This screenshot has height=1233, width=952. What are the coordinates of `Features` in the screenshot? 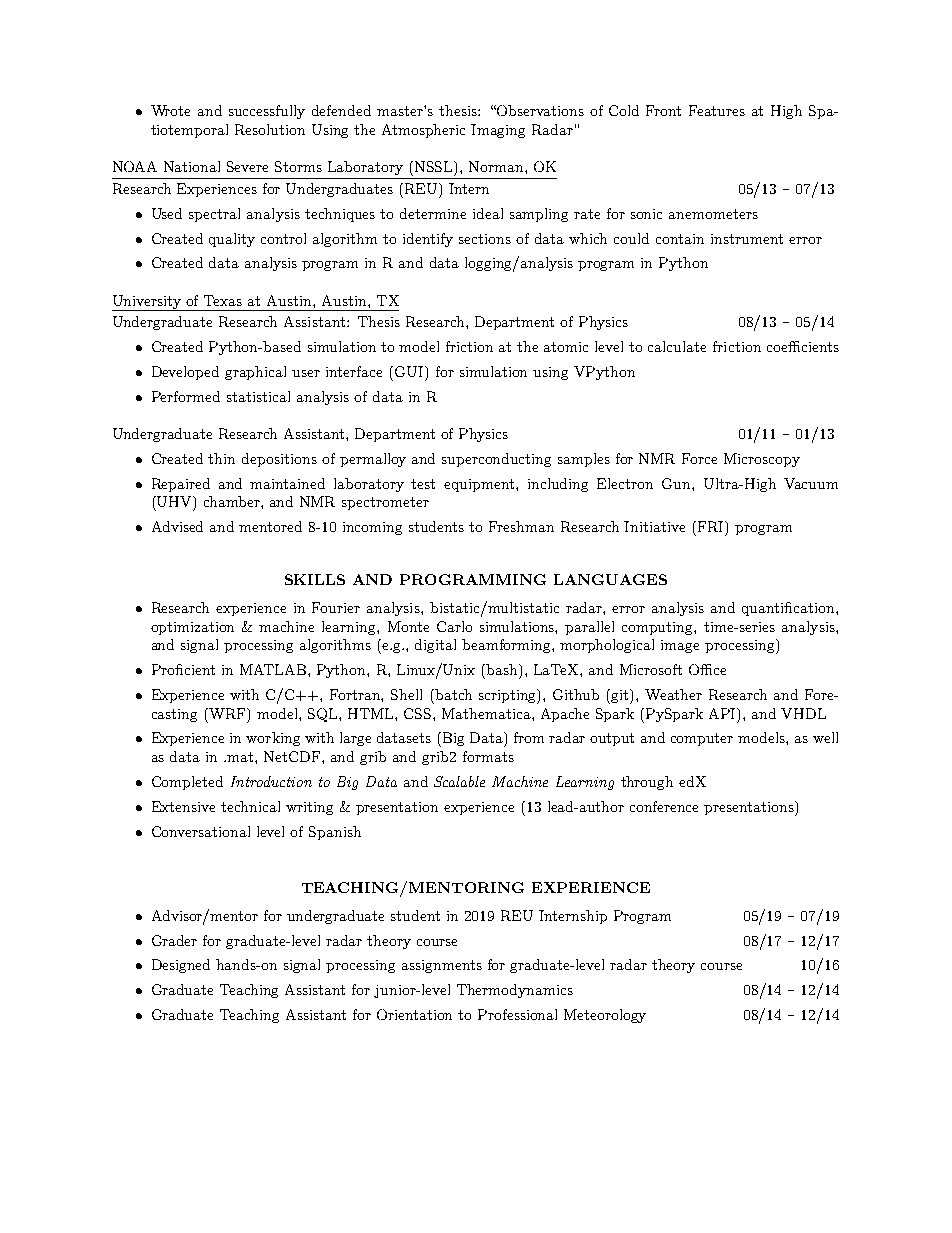 It's located at (717, 110).
